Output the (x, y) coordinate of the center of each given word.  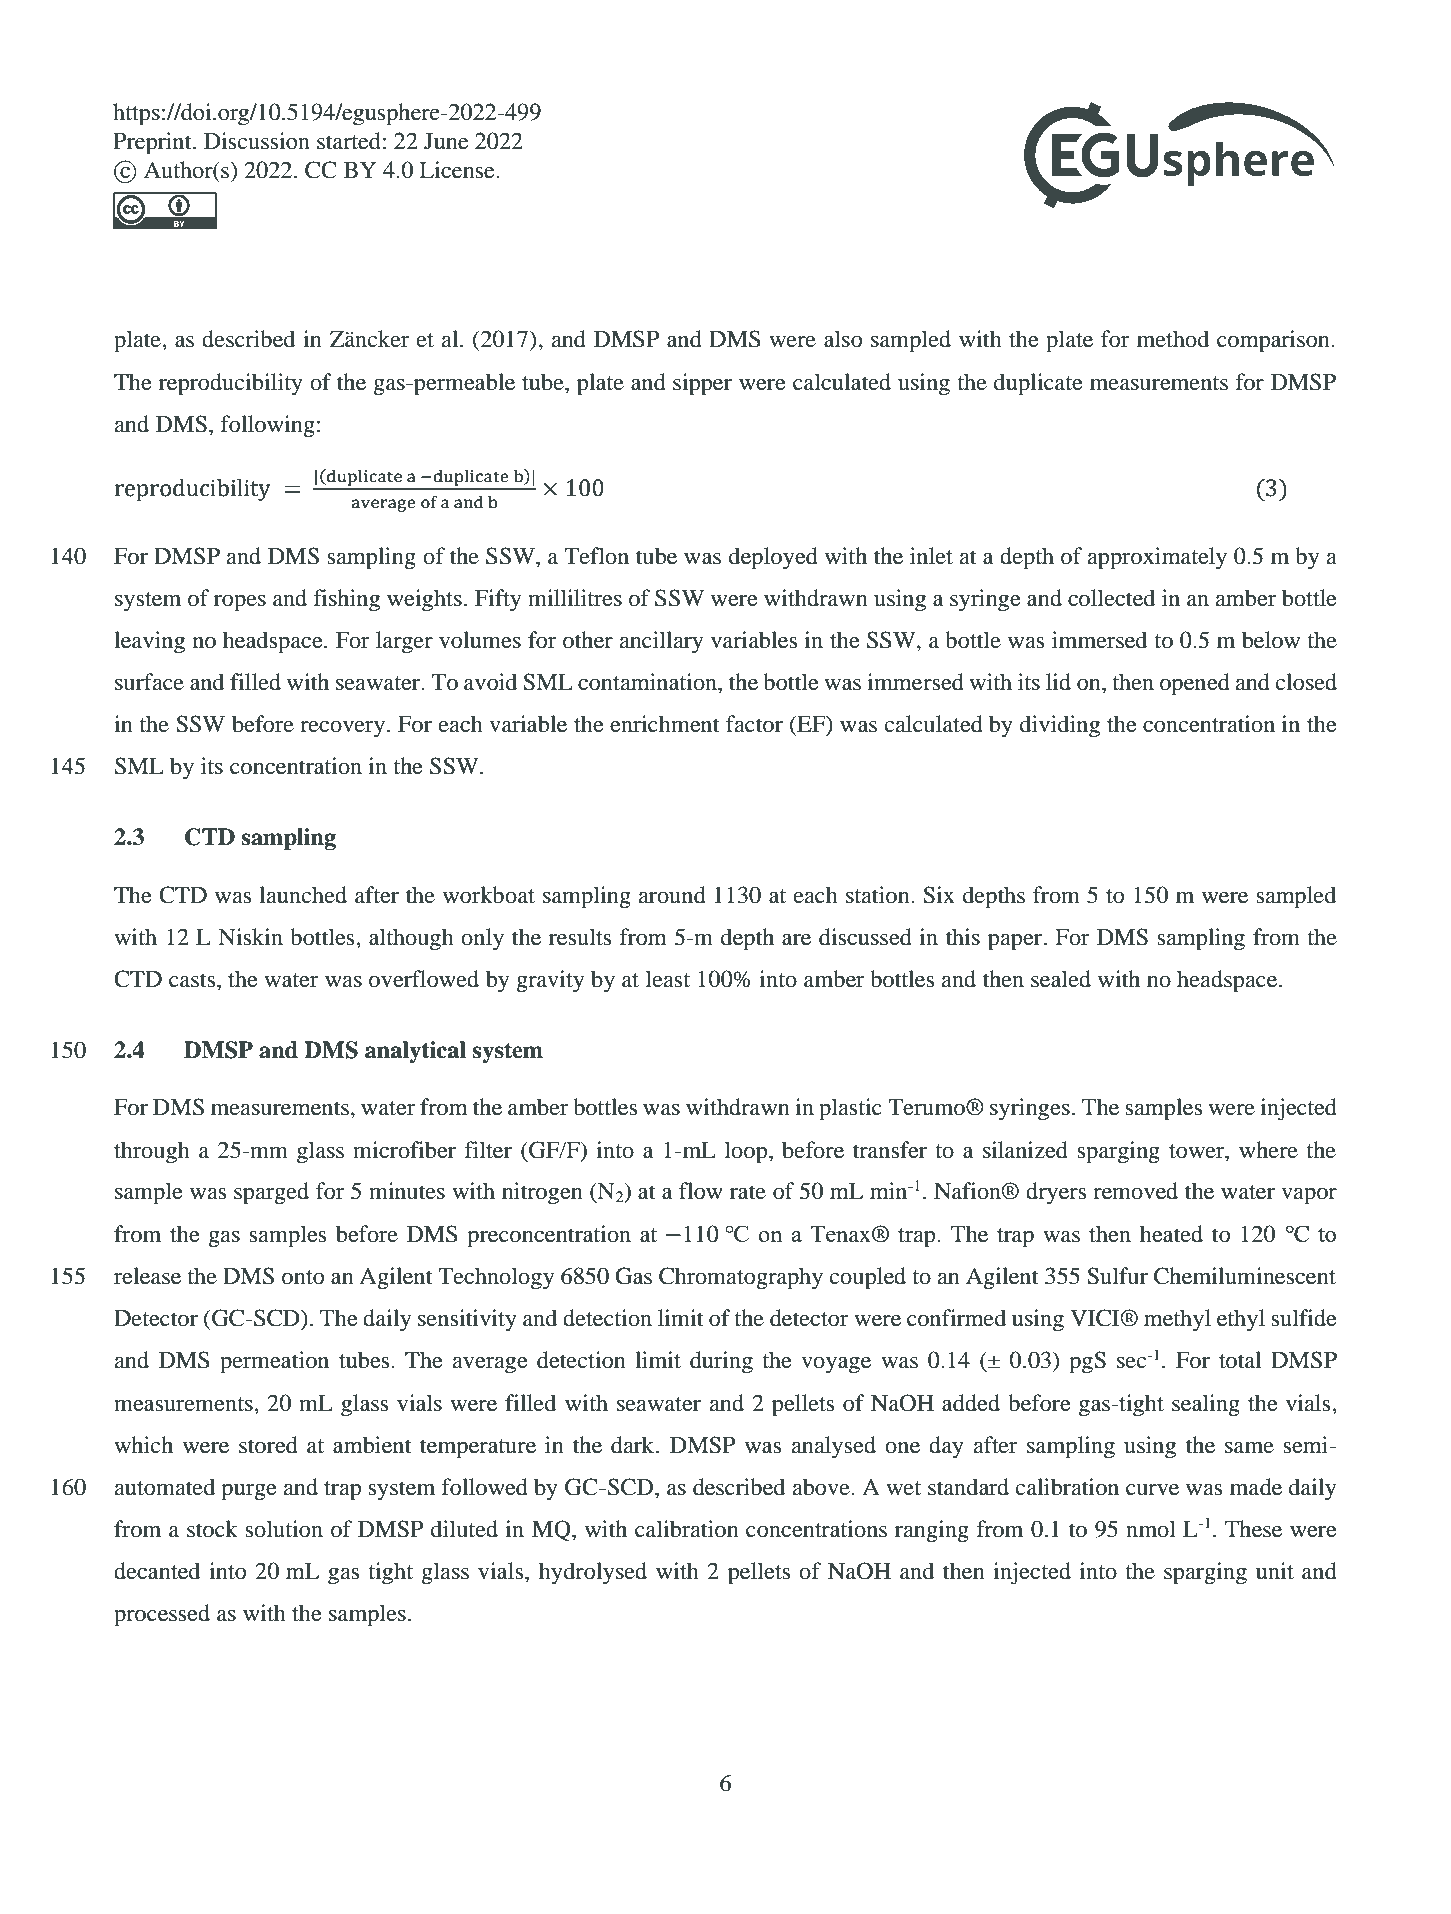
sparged (271, 1193)
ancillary (661, 642)
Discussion (257, 141)
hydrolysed (593, 1573)
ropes (240, 603)
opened (1195, 684)
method (1173, 339)
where (1268, 1150)
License (458, 170)
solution (284, 1529)
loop (747, 1152)
